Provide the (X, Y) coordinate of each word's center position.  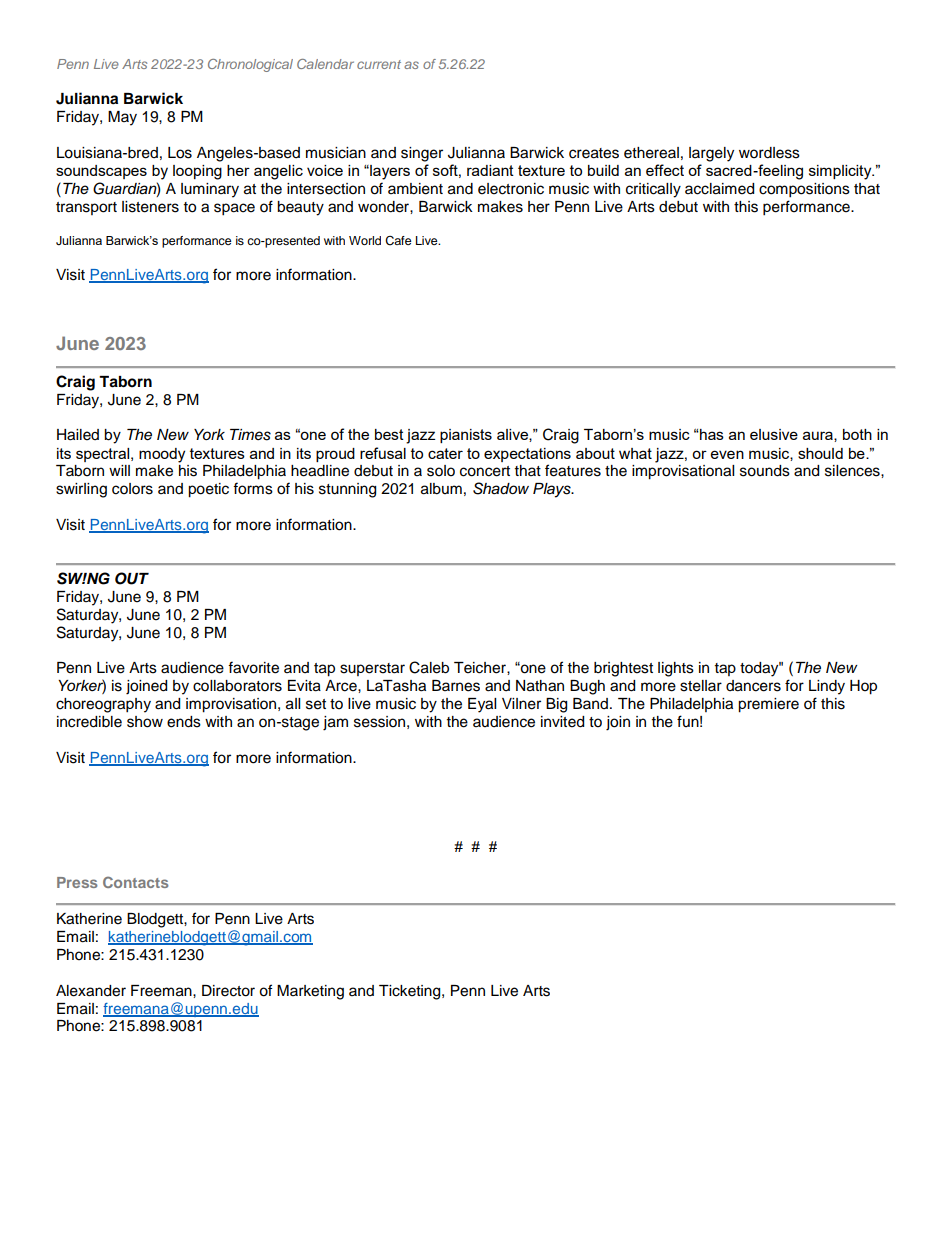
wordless (769, 153)
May (122, 118)
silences (853, 471)
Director (228, 991)
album (441, 489)
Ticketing (411, 992)
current (379, 64)
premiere (768, 705)
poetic (208, 490)
